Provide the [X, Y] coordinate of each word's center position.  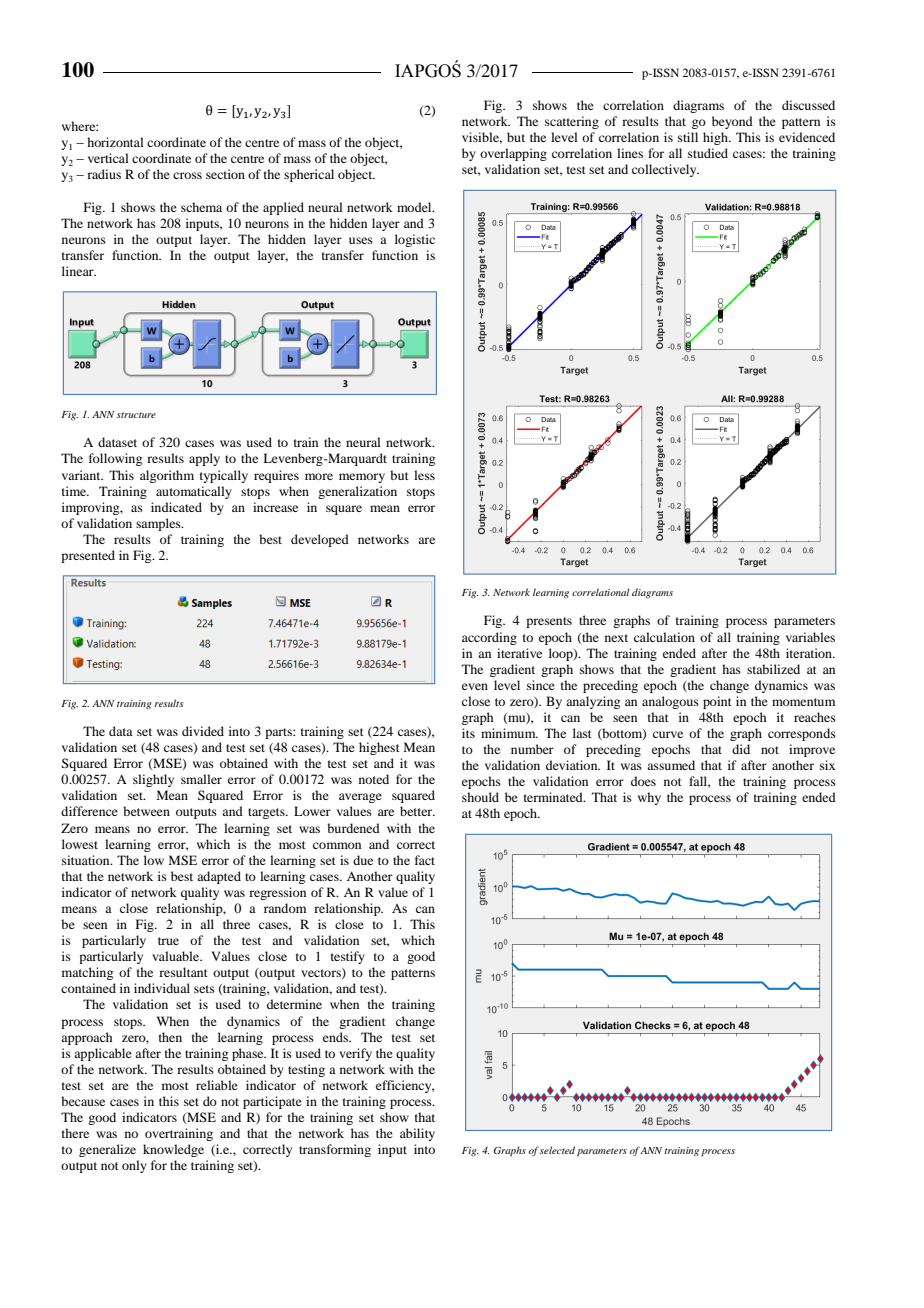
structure [136, 415]
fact [425, 860]
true [168, 941]
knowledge [173, 1150]
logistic [415, 240]
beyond [732, 122]
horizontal [115, 142]
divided [203, 731]
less [424, 475]
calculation [664, 637]
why [649, 798]
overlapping [513, 154]
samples [159, 524]
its [468, 733]
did [741, 749]
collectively [665, 170]
